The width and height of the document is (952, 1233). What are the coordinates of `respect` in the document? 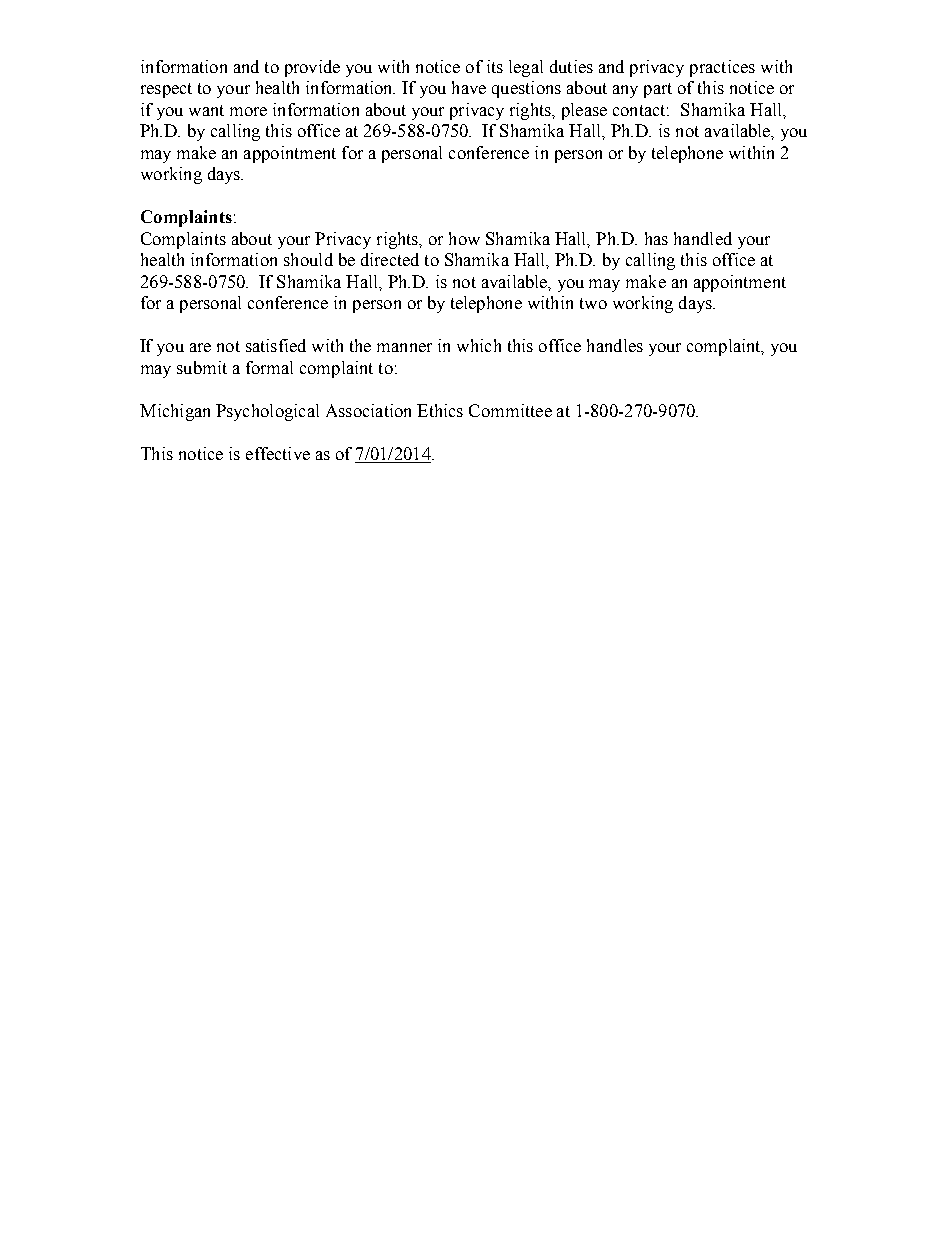 It's located at (166, 90).
